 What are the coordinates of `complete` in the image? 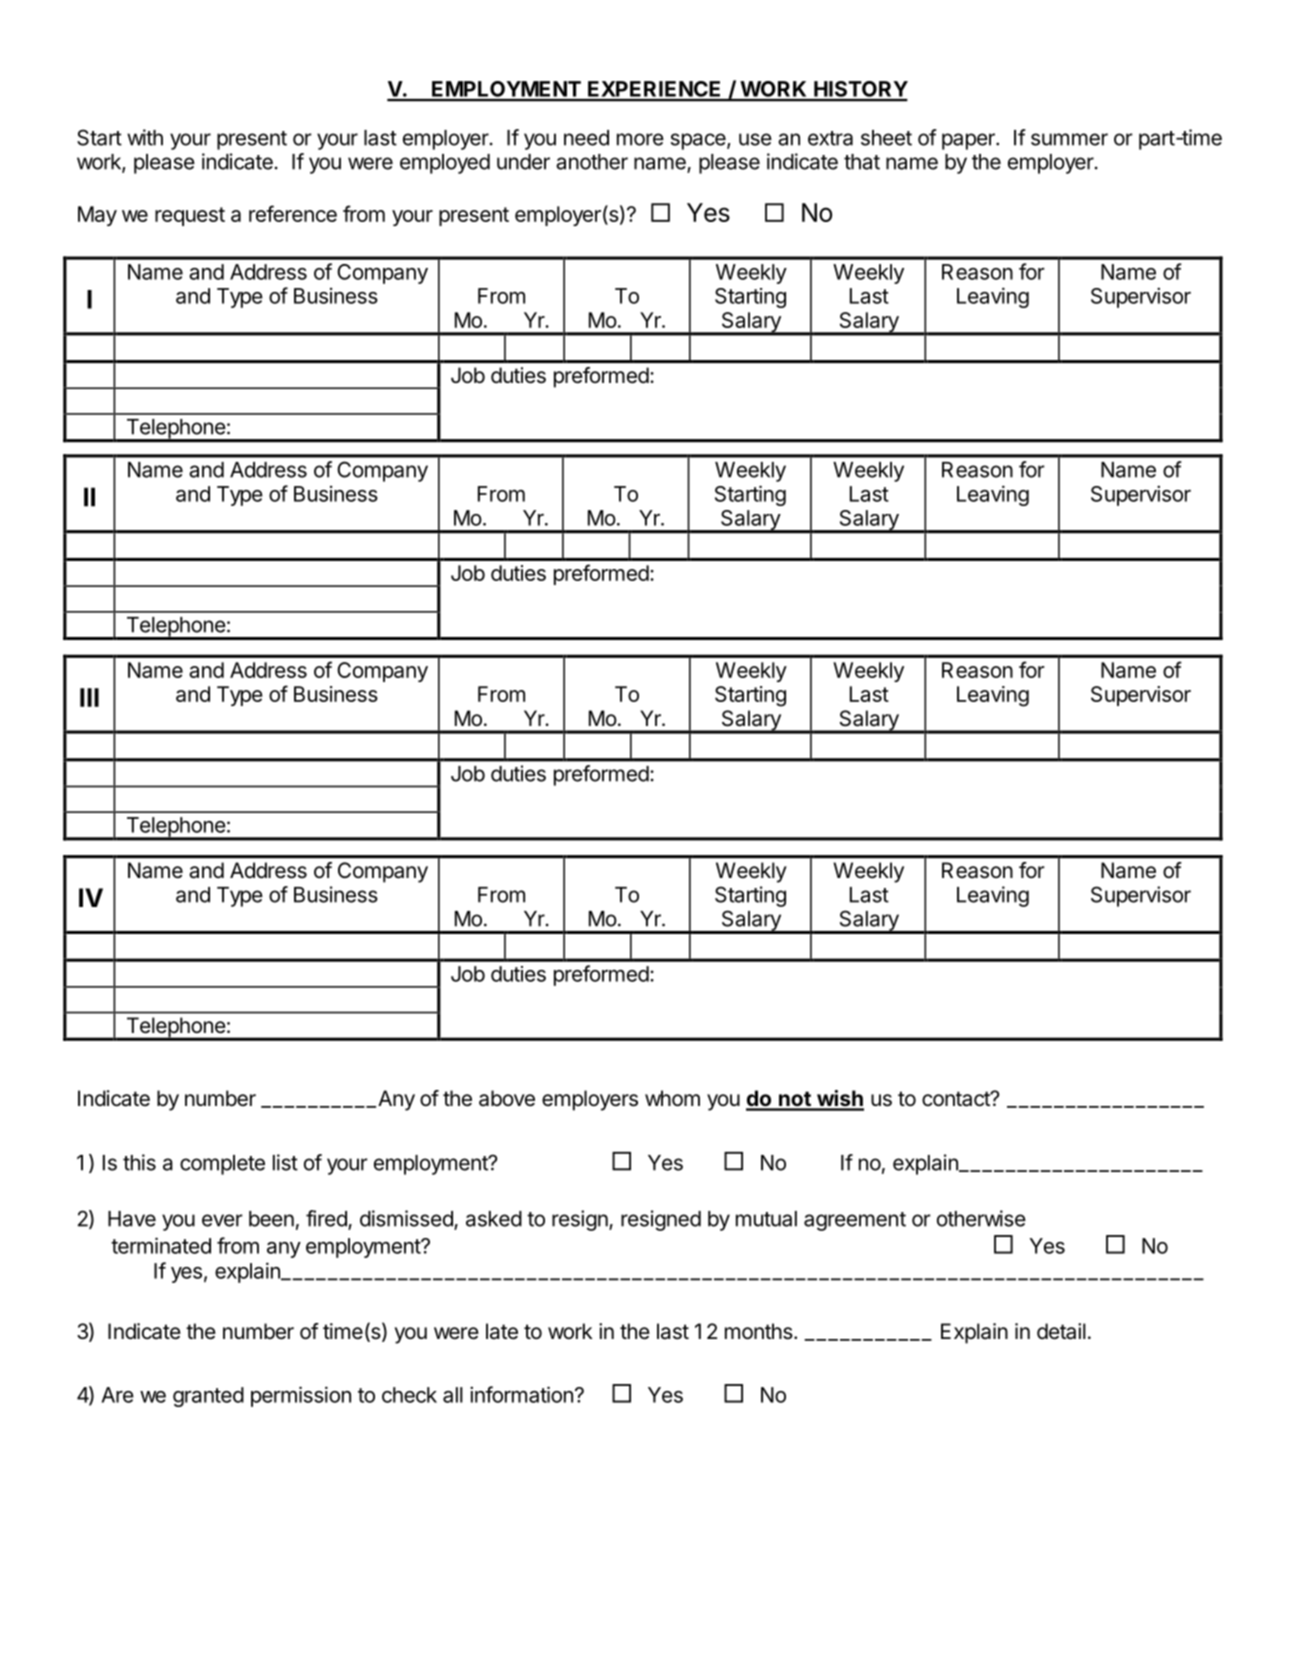 It's located at (222, 1165).
